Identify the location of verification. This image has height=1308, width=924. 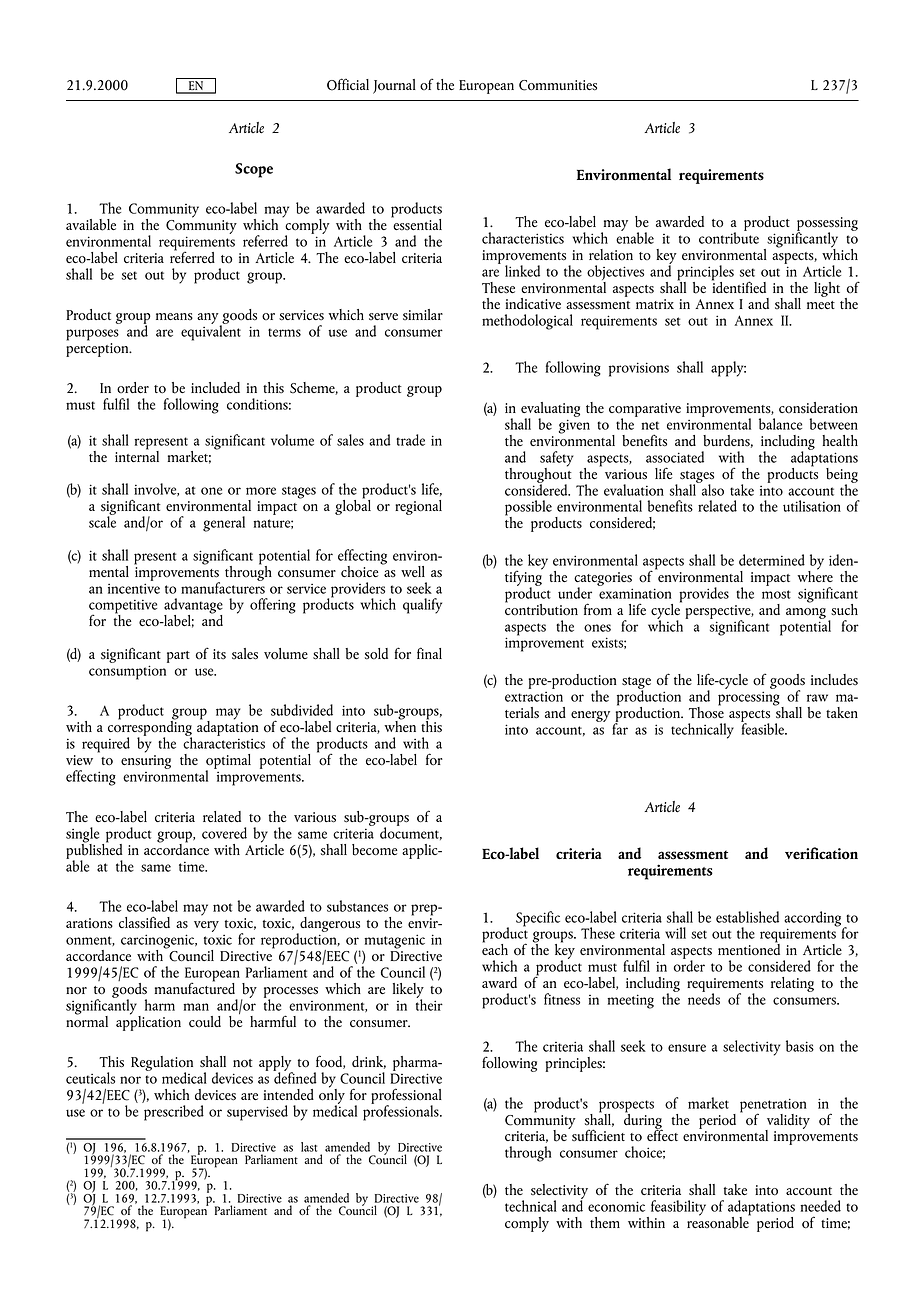
(821, 853).
